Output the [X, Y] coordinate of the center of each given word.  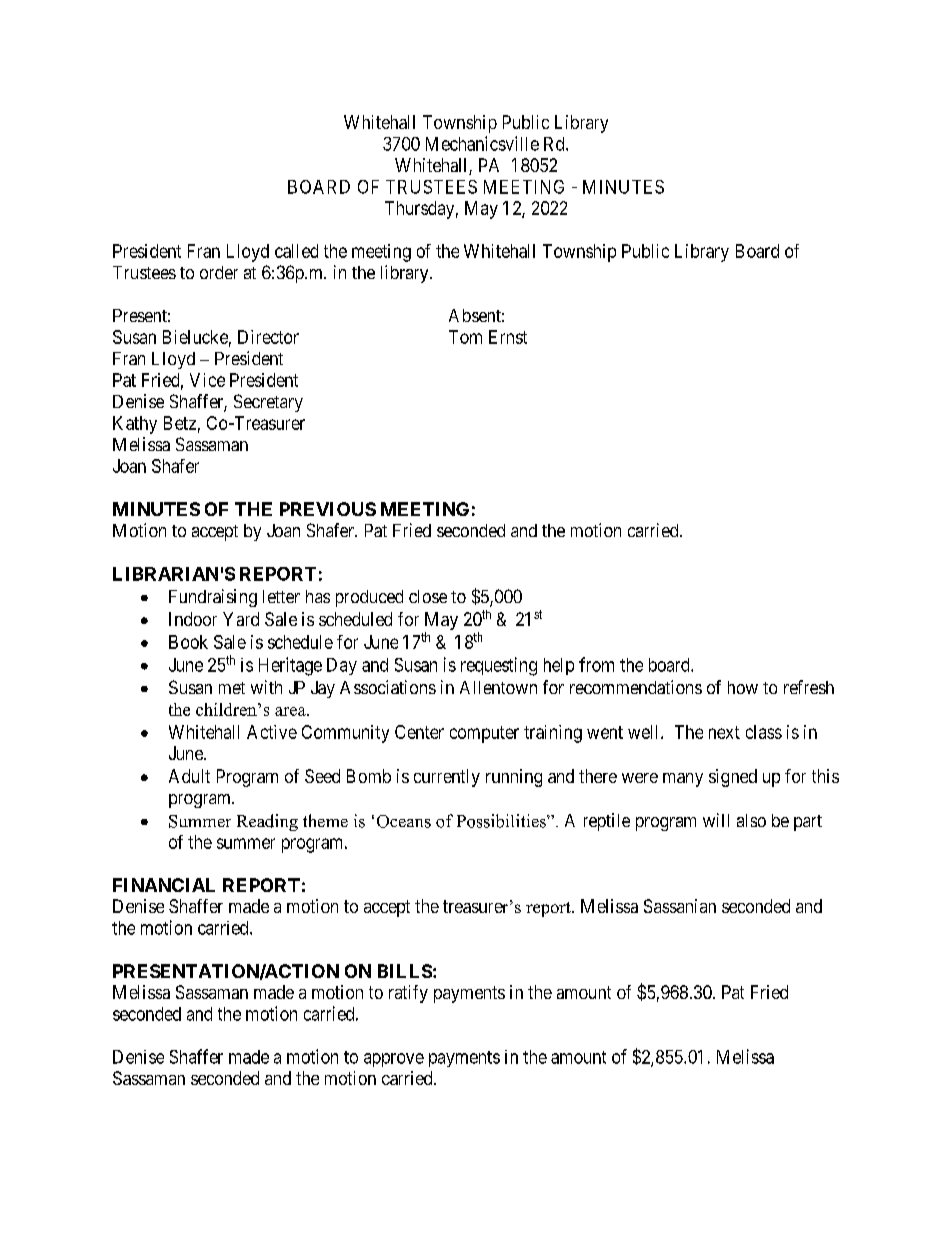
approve [394, 1060]
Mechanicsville [482, 143]
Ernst [508, 337]
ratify [408, 994]
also [751, 820]
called [296, 251]
